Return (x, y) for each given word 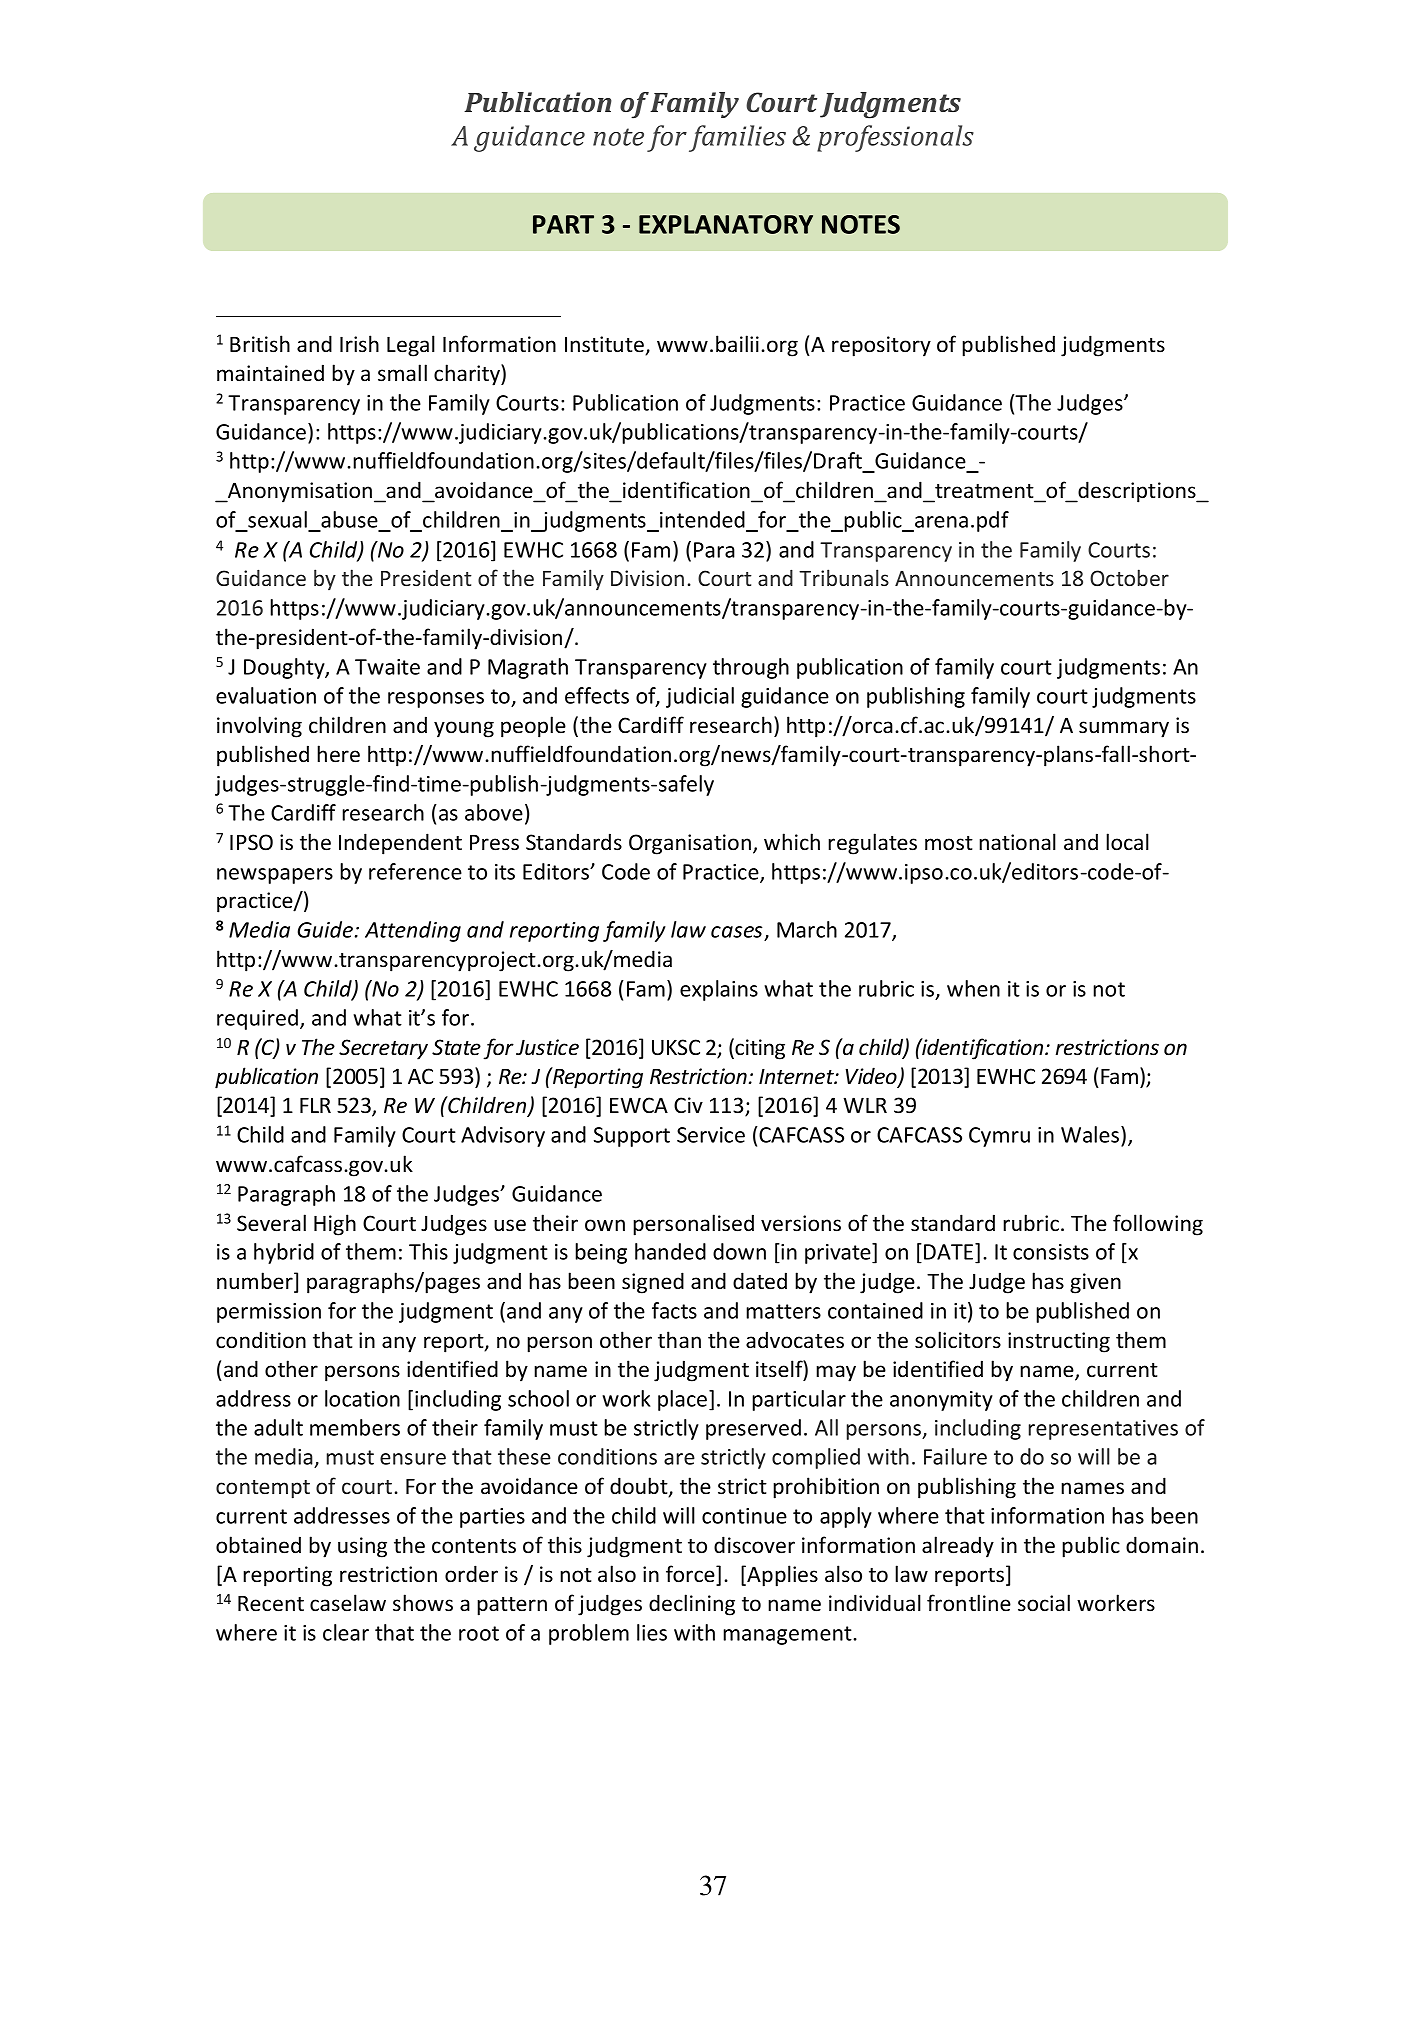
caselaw (348, 1603)
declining (692, 1605)
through (751, 668)
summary (1124, 729)
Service (711, 1135)
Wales (1091, 1136)
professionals (895, 138)
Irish (359, 344)
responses (436, 700)
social (1044, 1603)
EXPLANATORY (726, 224)
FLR (315, 1105)
